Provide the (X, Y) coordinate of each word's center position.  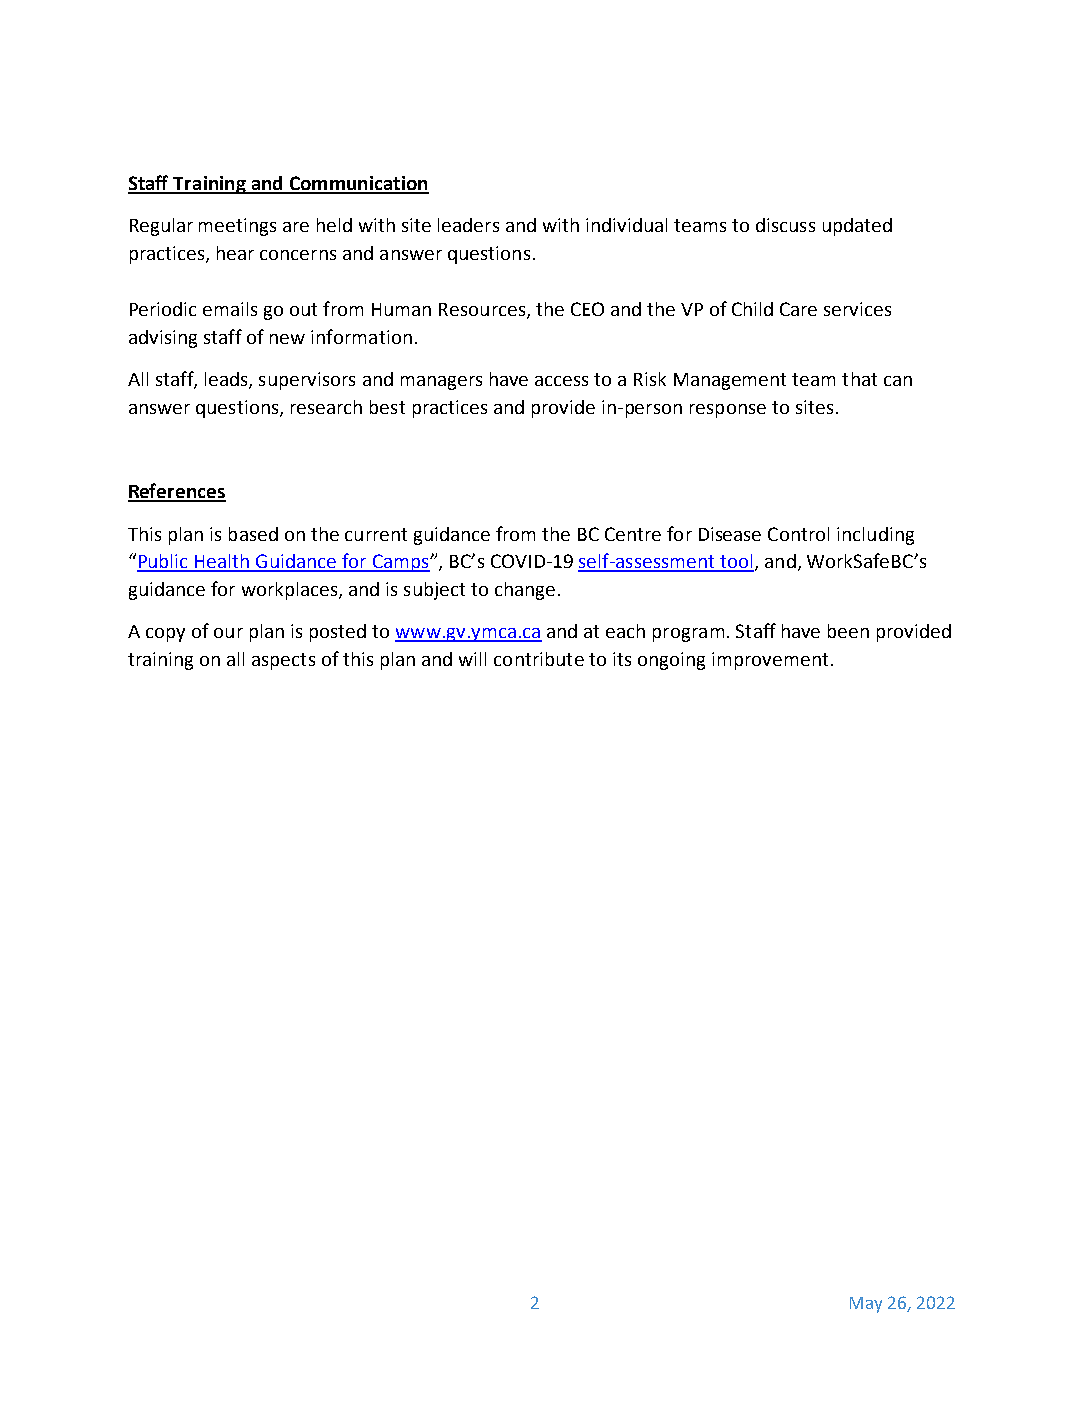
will (472, 659)
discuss (785, 225)
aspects (283, 661)
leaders (468, 225)
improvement (770, 661)
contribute (539, 659)
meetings (237, 227)
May (866, 1305)
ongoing (671, 661)
